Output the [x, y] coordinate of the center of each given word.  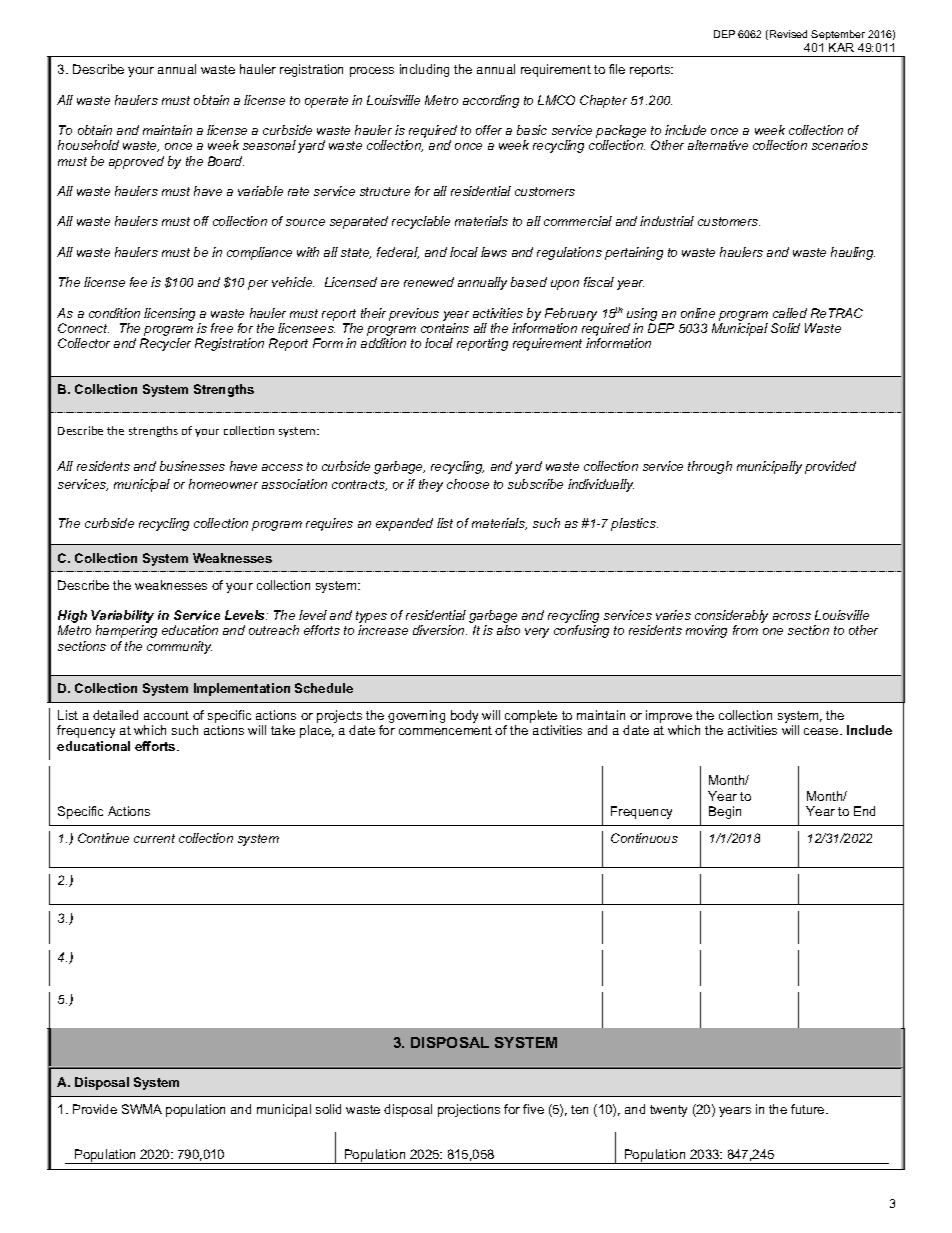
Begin [725, 812]
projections [469, 1110]
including [424, 70]
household [88, 145]
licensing [169, 314]
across [792, 616]
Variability [122, 618]
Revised [788, 34]
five [533, 1109]
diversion [440, 630]
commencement [445, 730]
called [790, 313]
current [154, 838]
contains [445, 328]
